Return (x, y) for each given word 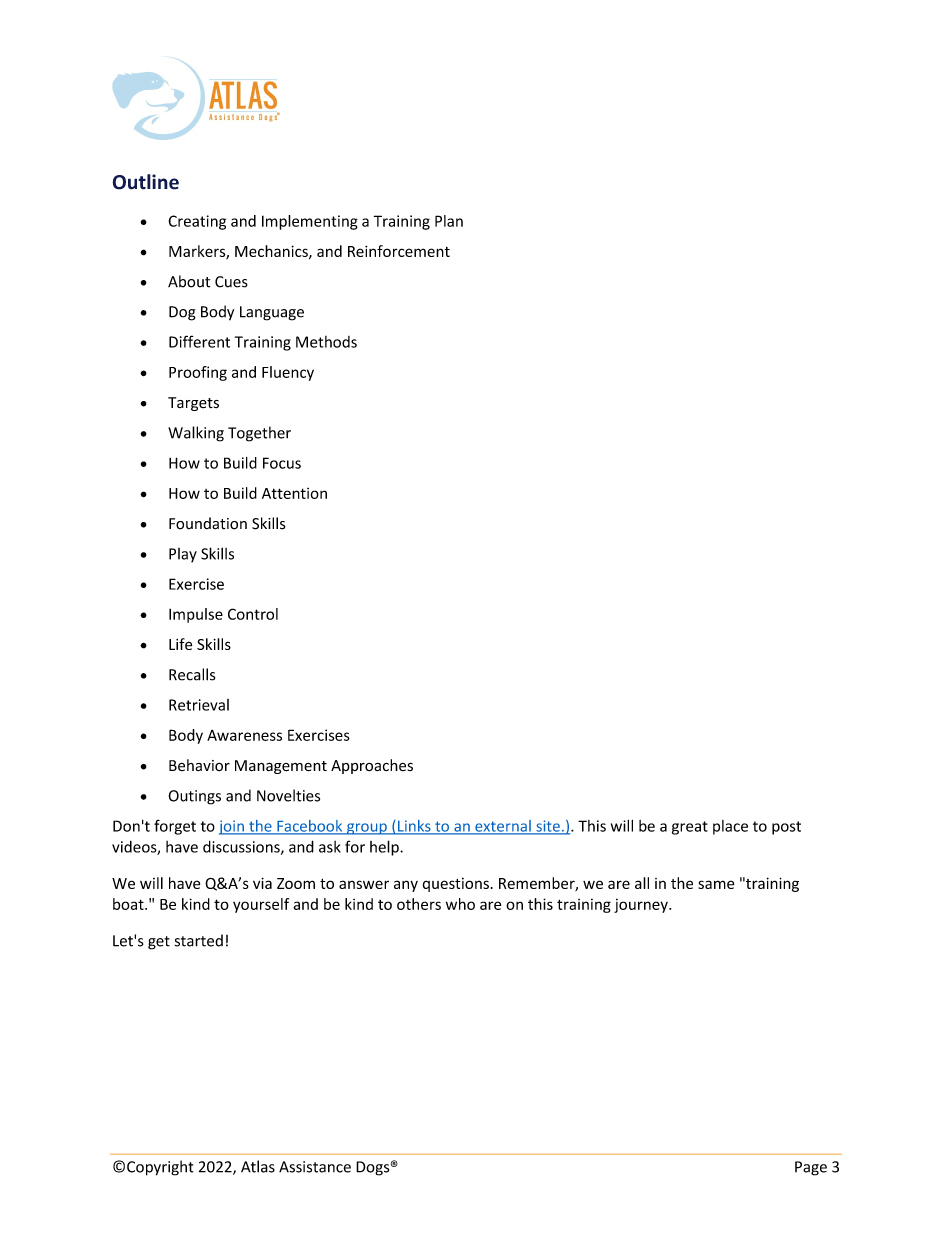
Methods (326, 342)
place (730, 827)
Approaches (372, 766)
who (460, 904)
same (716, 884)
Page (811, 1168)
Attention (294, 493)
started (199, 940)
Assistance (315, 1167)
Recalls (192, 674)
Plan (449, 221)
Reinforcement (399, 251)
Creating (197, 222)
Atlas (258, 1166)
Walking (196, 434)
